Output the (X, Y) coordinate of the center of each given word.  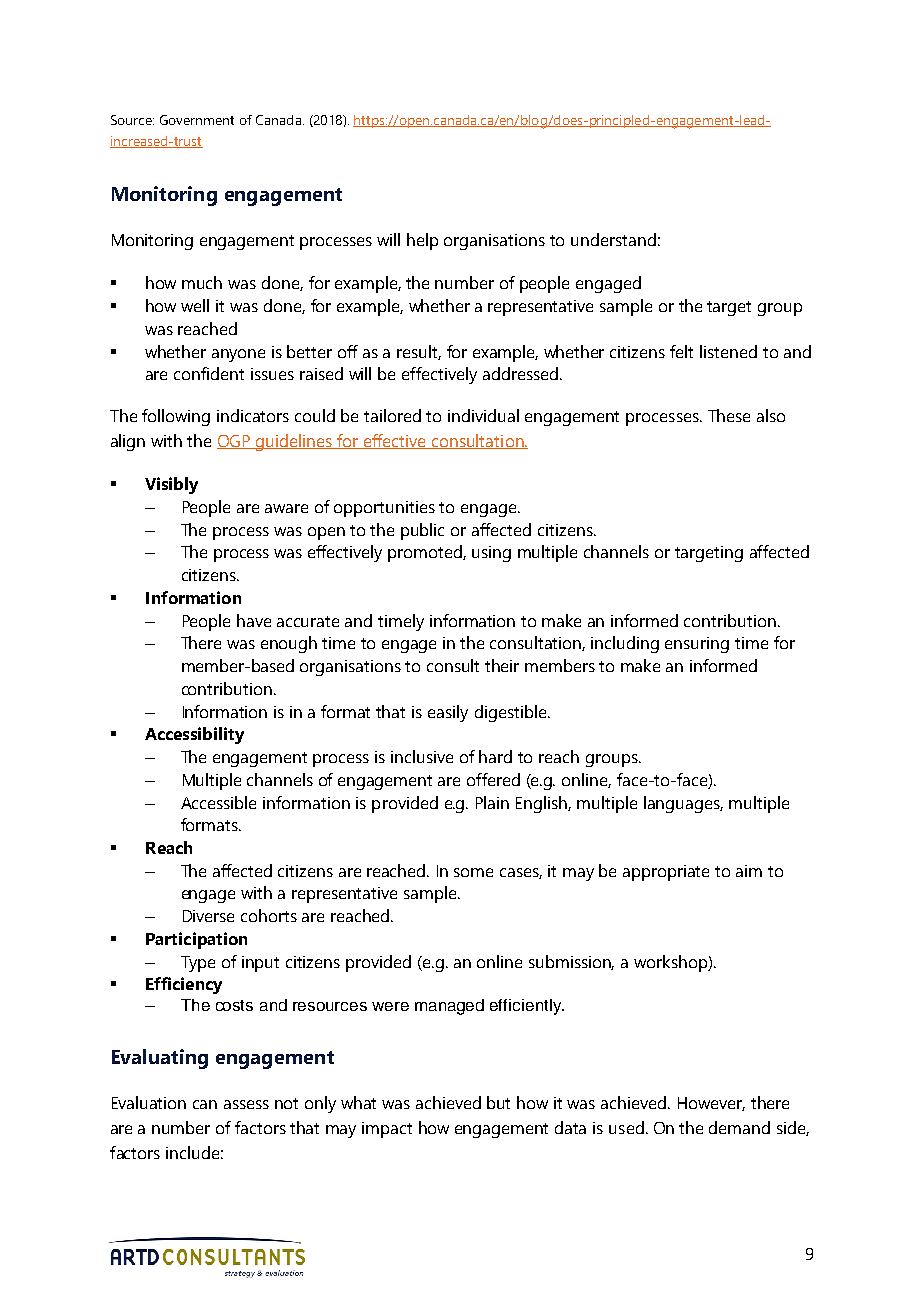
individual (483, 415)
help (422, 241)
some (473, 872)
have (254, 620)
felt (681, 351)
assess (246, 1104)
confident (209, 373)
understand (613, 239)
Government (197, 120)
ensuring (697, 645)
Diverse (208, 916)
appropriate (666, 873)
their (502, 665)
